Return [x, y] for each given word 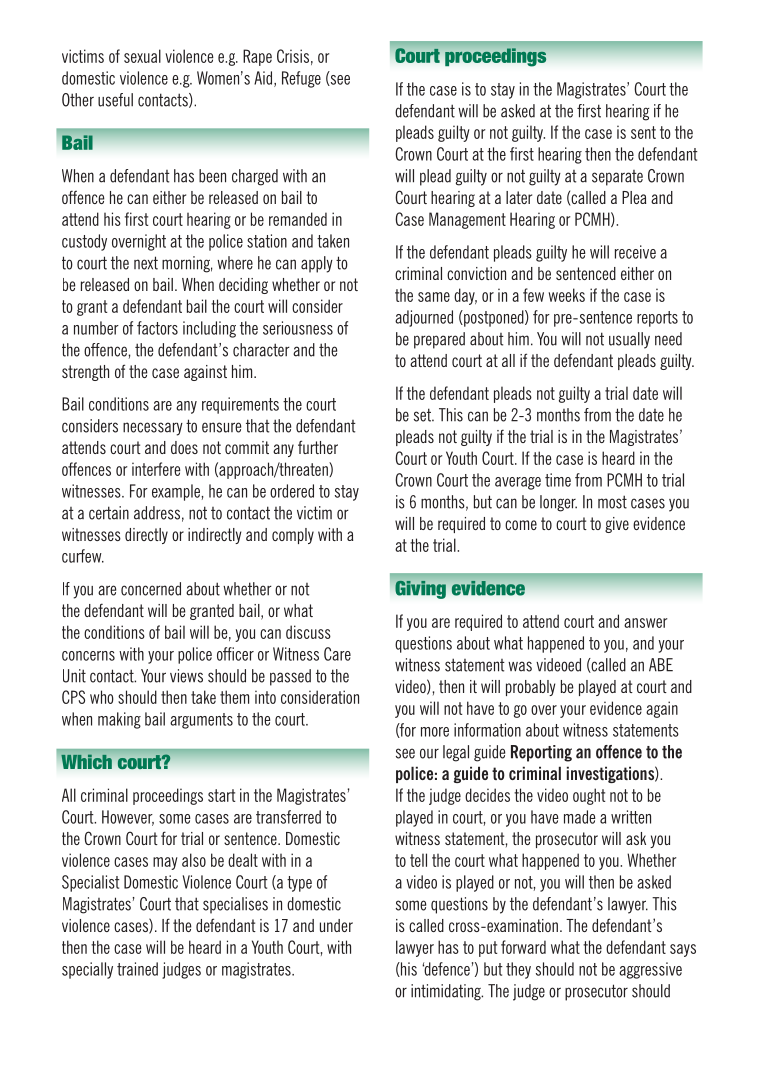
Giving [420, 589]
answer [646, 623]
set [423, 415]
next [146, 263]
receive [635, 252]
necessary [153, 429]
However [128, 818]
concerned [151, 589]
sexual [142, 56]
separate [617, 178]
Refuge [301, 79]
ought [589, 796]
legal [456, 753]
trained [137, 969]
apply [317, 264]
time [558, 480]
